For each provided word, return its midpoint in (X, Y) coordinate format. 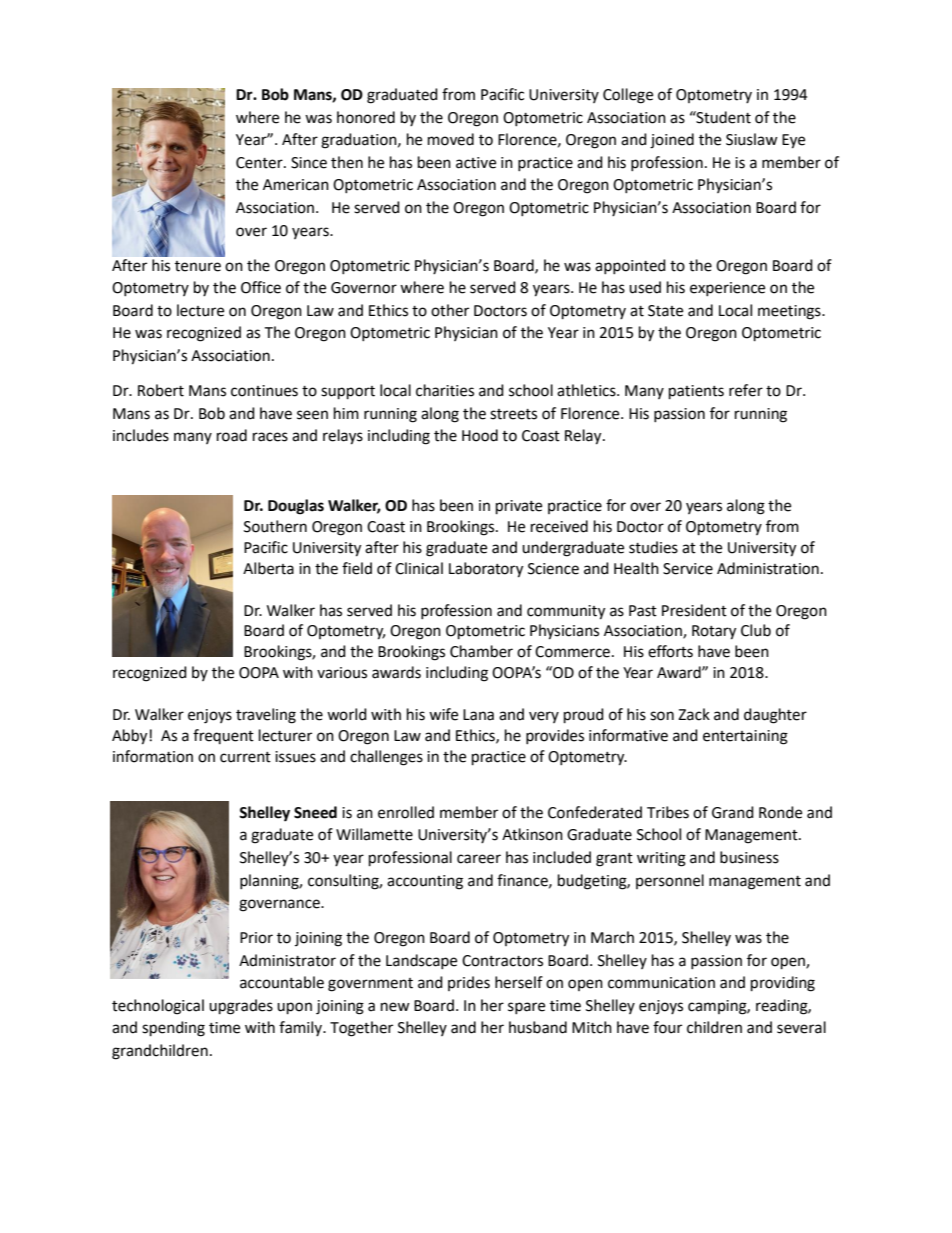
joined (672, 141)
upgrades (241, 1007)
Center (260, 163)
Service (688, 569)
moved (451, 139)
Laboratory (486, 570)
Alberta (268, 568)
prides (469, 983)
